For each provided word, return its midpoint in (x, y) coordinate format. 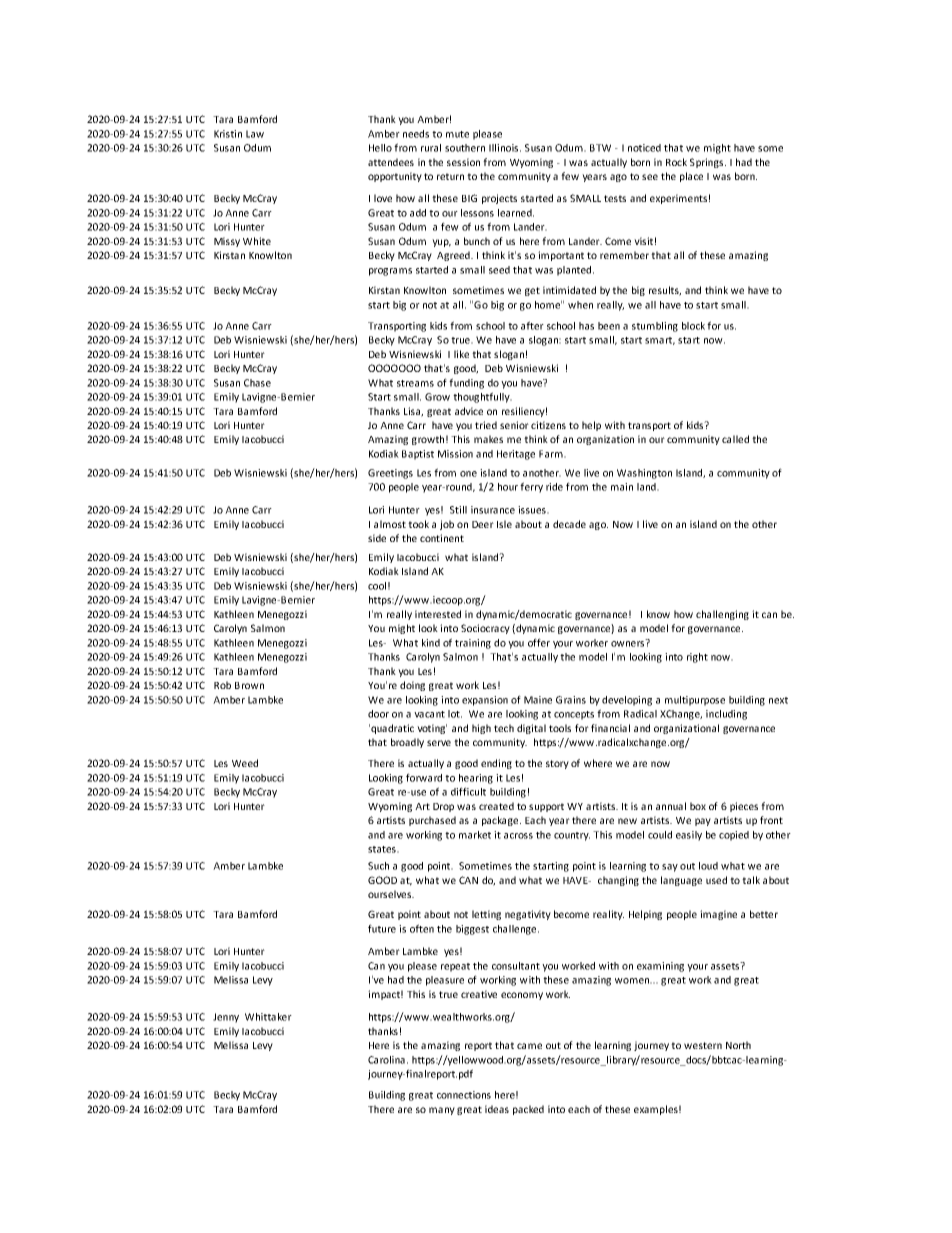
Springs (708, 163)
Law (255, 134)
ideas (497, 1109)
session (463, 162)
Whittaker (268, 1017)
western (703, 1045)
